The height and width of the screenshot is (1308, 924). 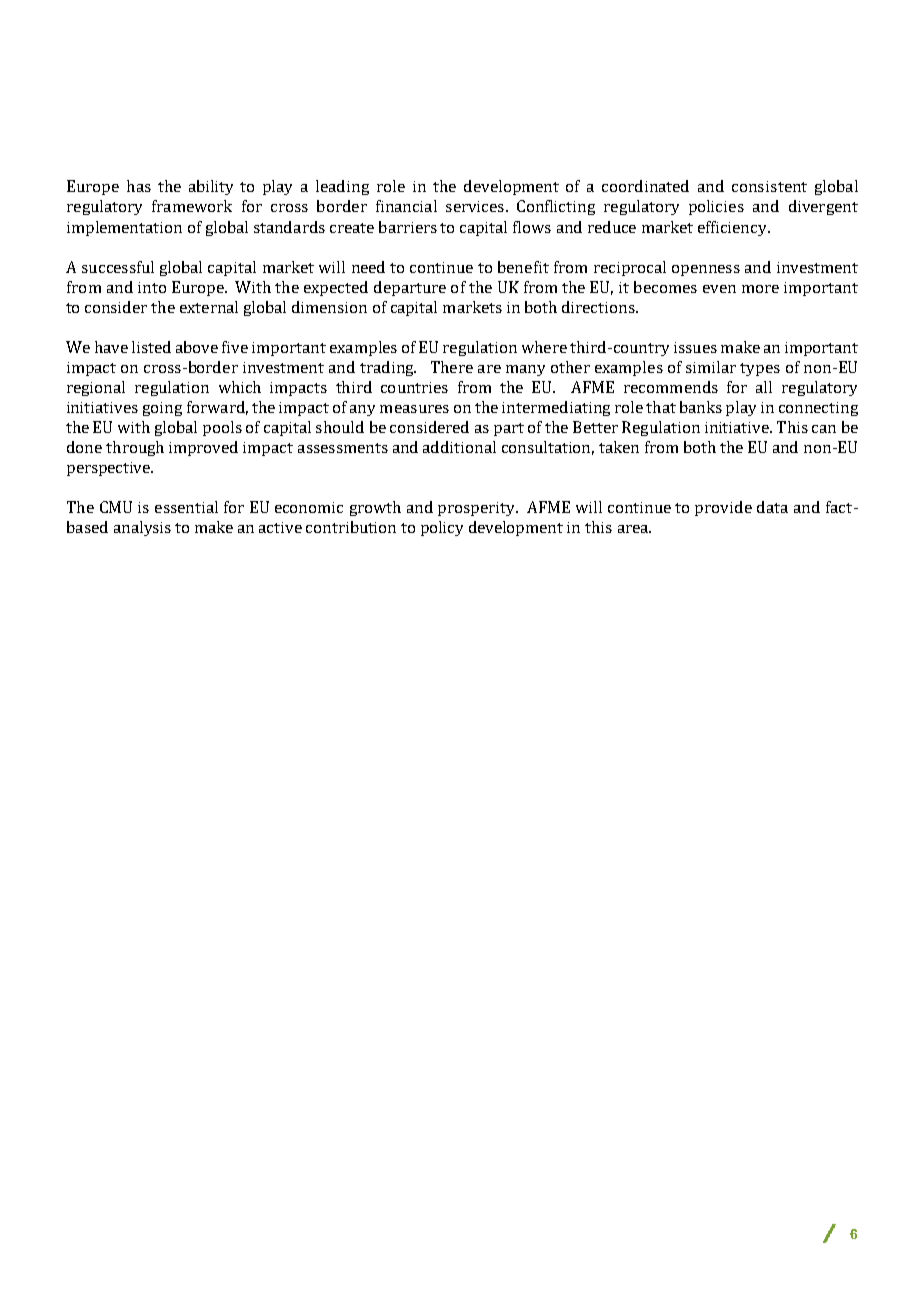 What do you see at coordinates (475, 206) in the screenshot?
I see `services` at bounding box center [475, 206].
